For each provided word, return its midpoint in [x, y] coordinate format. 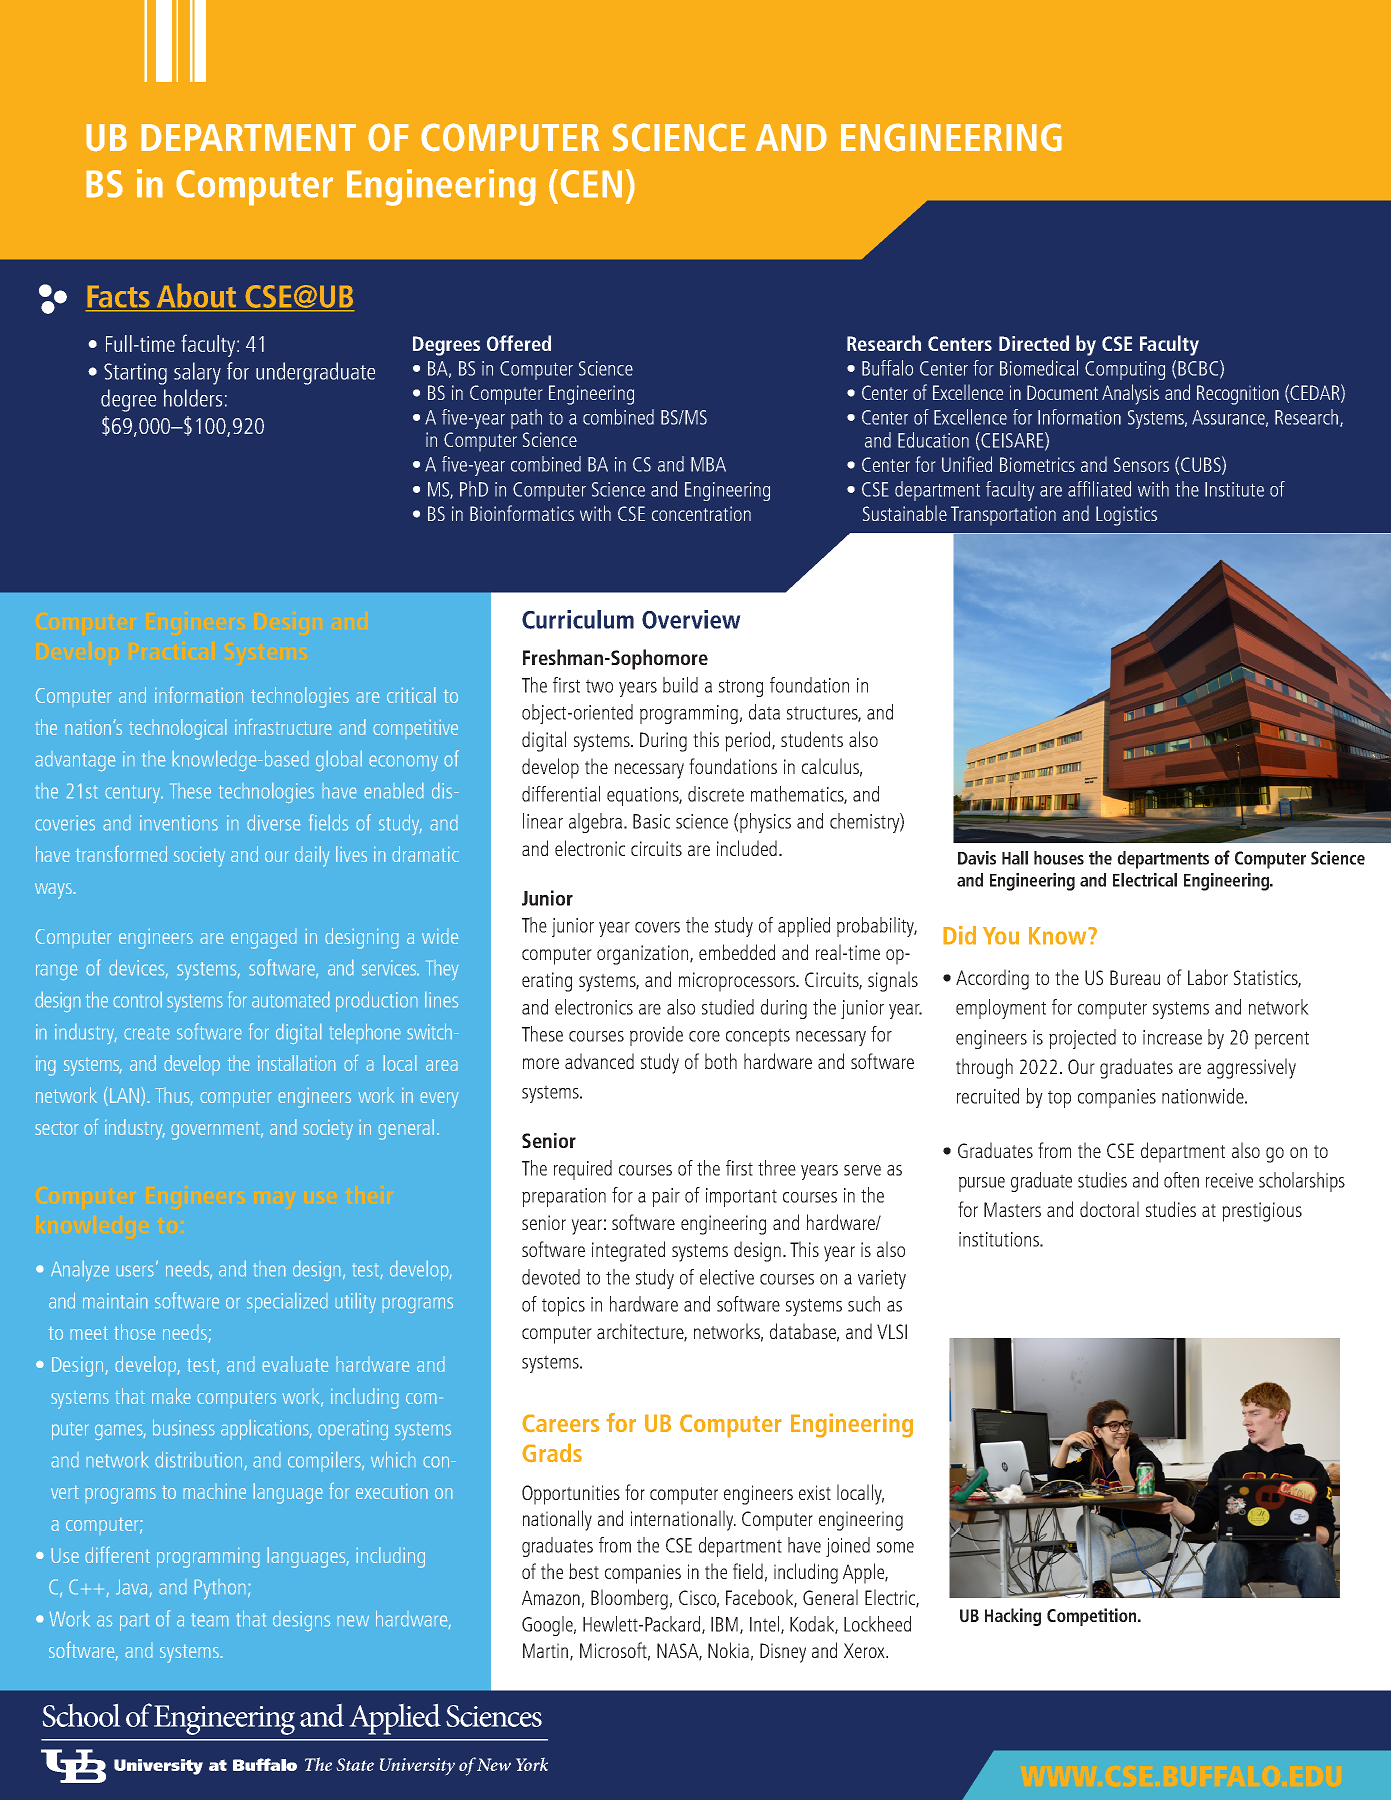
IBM [726, 1625]
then [269, 1270]
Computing [1125, 370]
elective [727, 1277]
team [210, 1619]
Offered [519, 343]
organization [644, 955]
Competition [1093, 1617]
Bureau [1135, 977]
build [680, 685]
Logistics [1126, 516]
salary [197, 373]
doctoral [1109, 1209]
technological [177, 729]
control [138, 999]
